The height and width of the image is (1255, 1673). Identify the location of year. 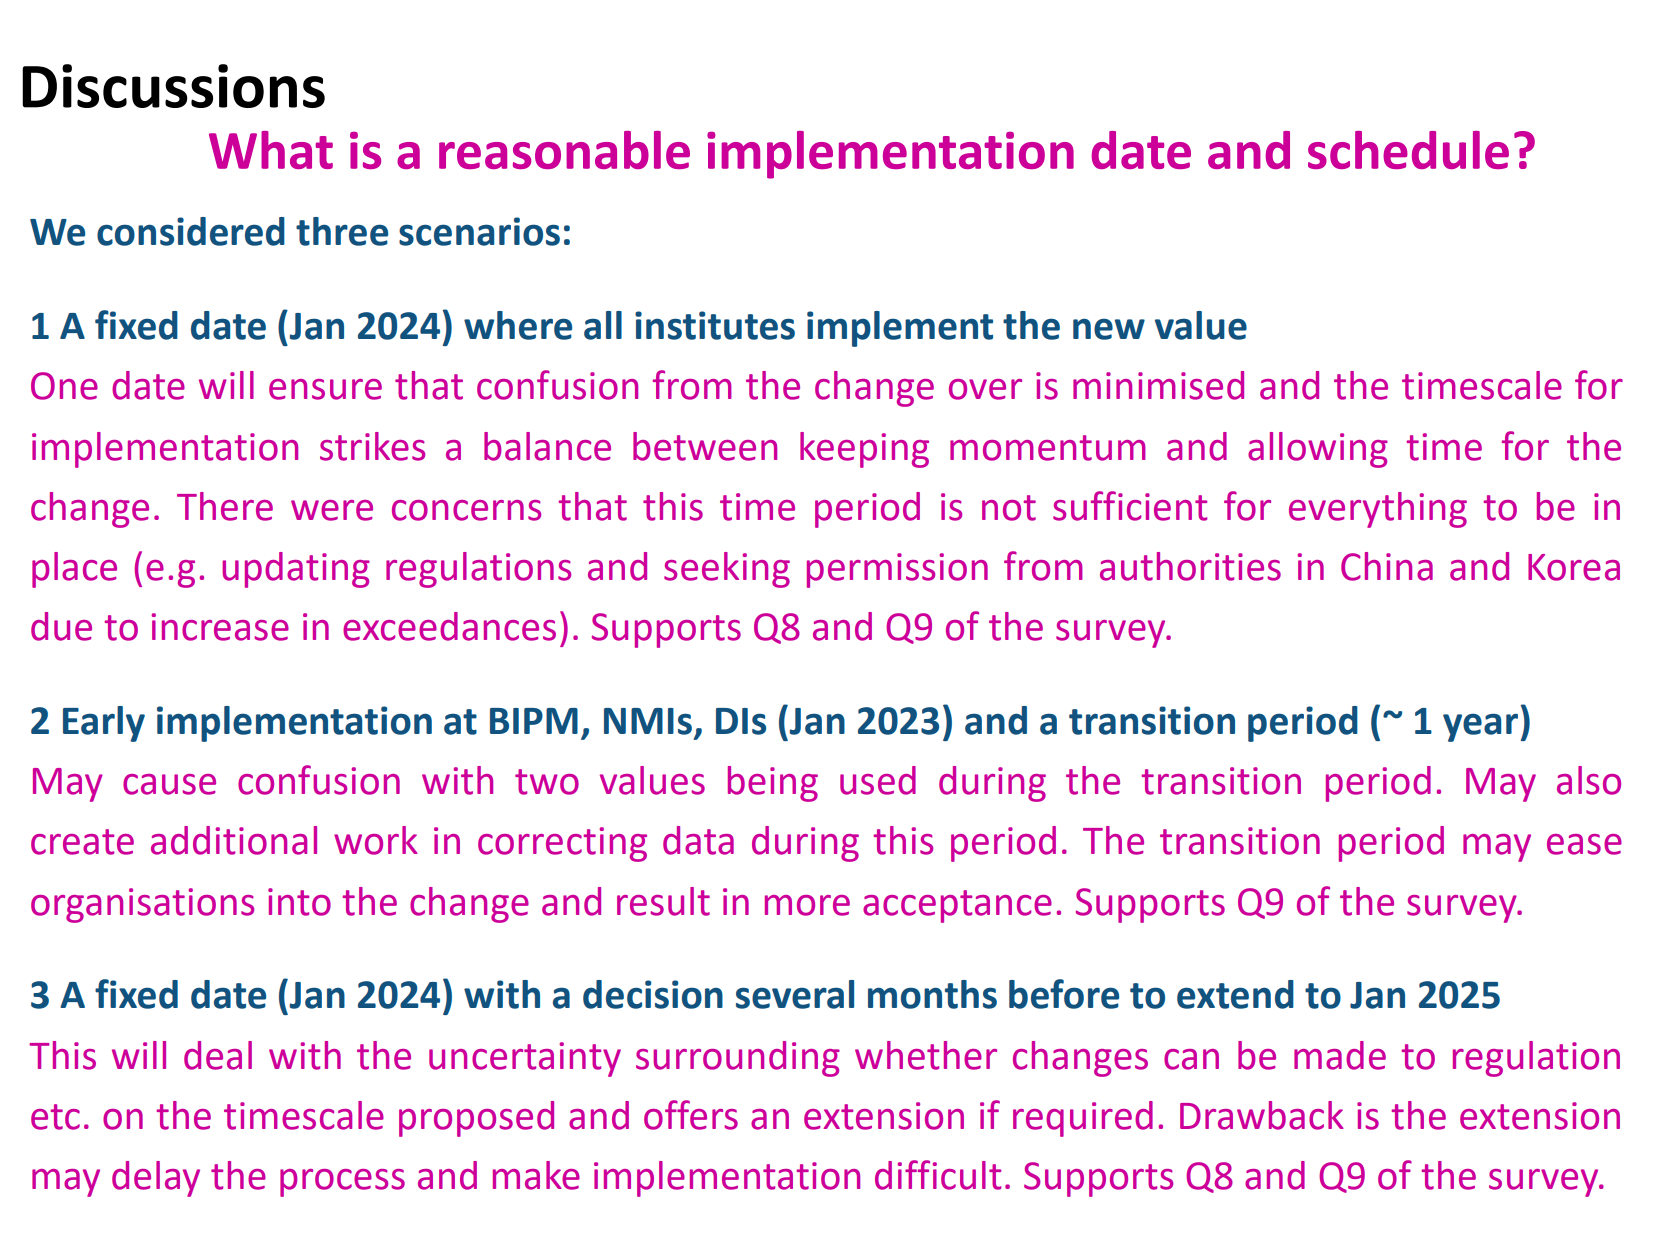
(1480, 727).
